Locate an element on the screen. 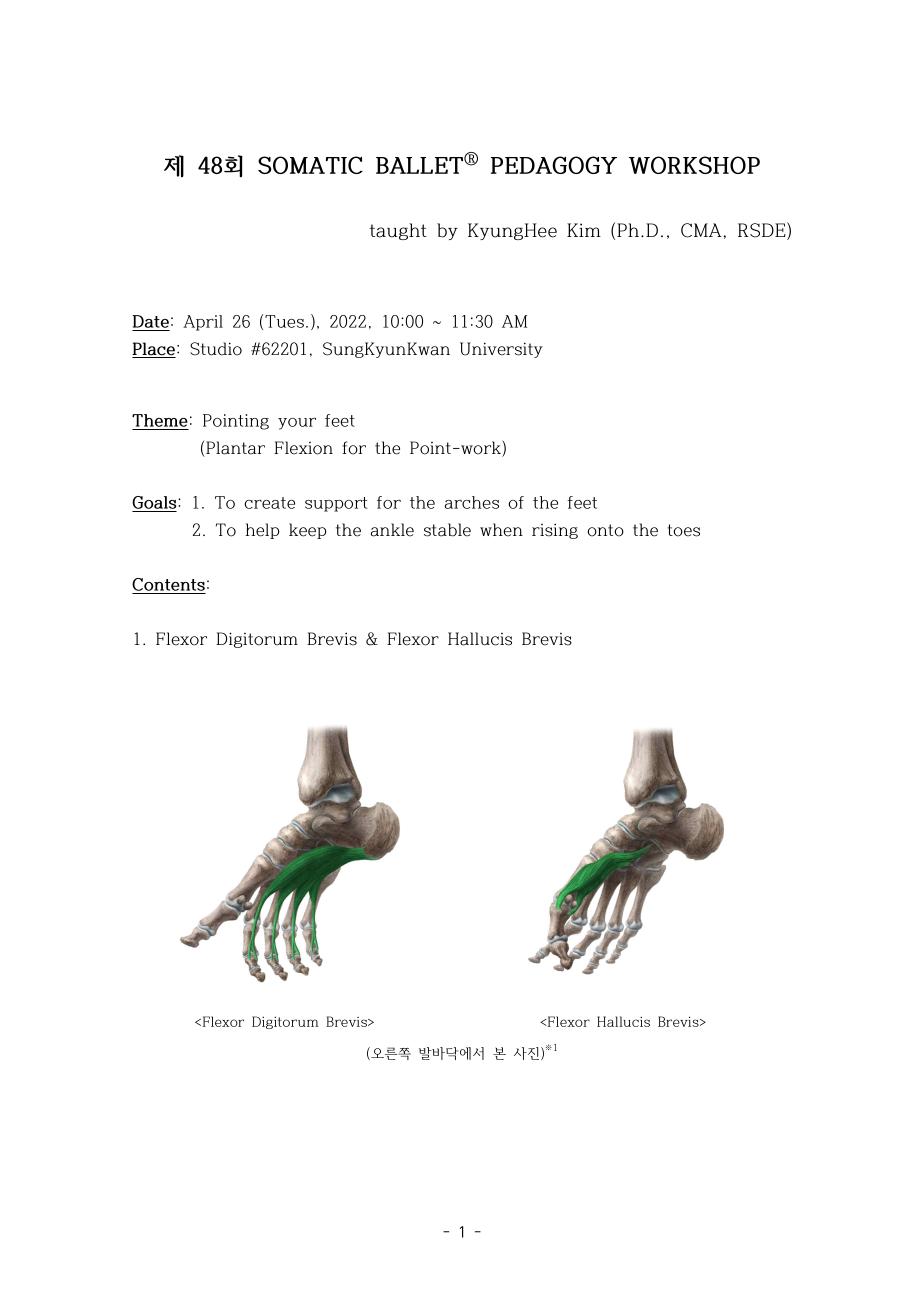 Image resolution: width=924 pixels, height=1307 pixels. Contents is located at coordinates (168, 584).
